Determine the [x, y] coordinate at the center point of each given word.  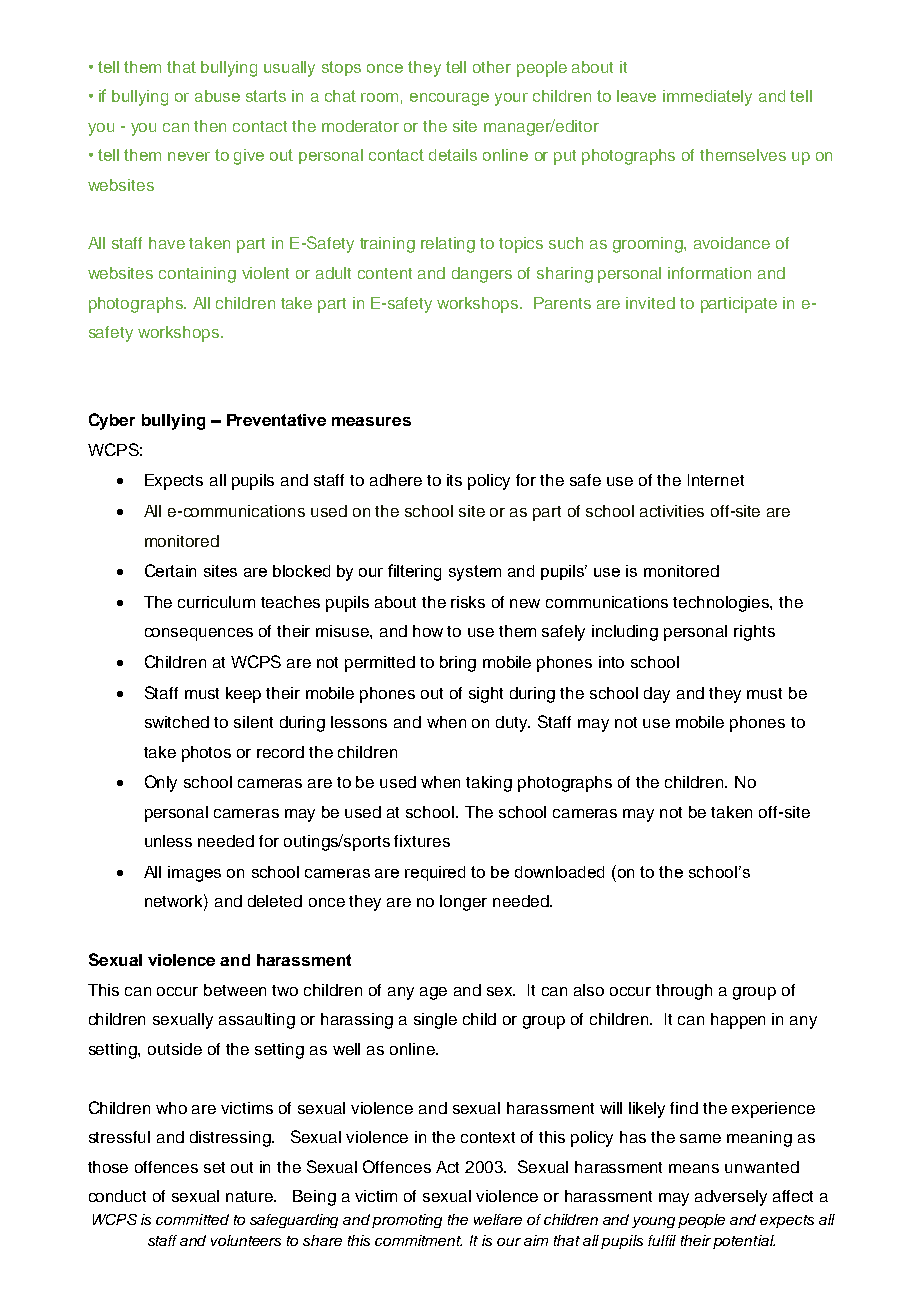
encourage [449, 99]
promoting [407, 1221]
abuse [217, 96]
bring [458, 664]
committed [192, 1219]
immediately [707, 98]
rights [754, 633]
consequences [199, 634]
